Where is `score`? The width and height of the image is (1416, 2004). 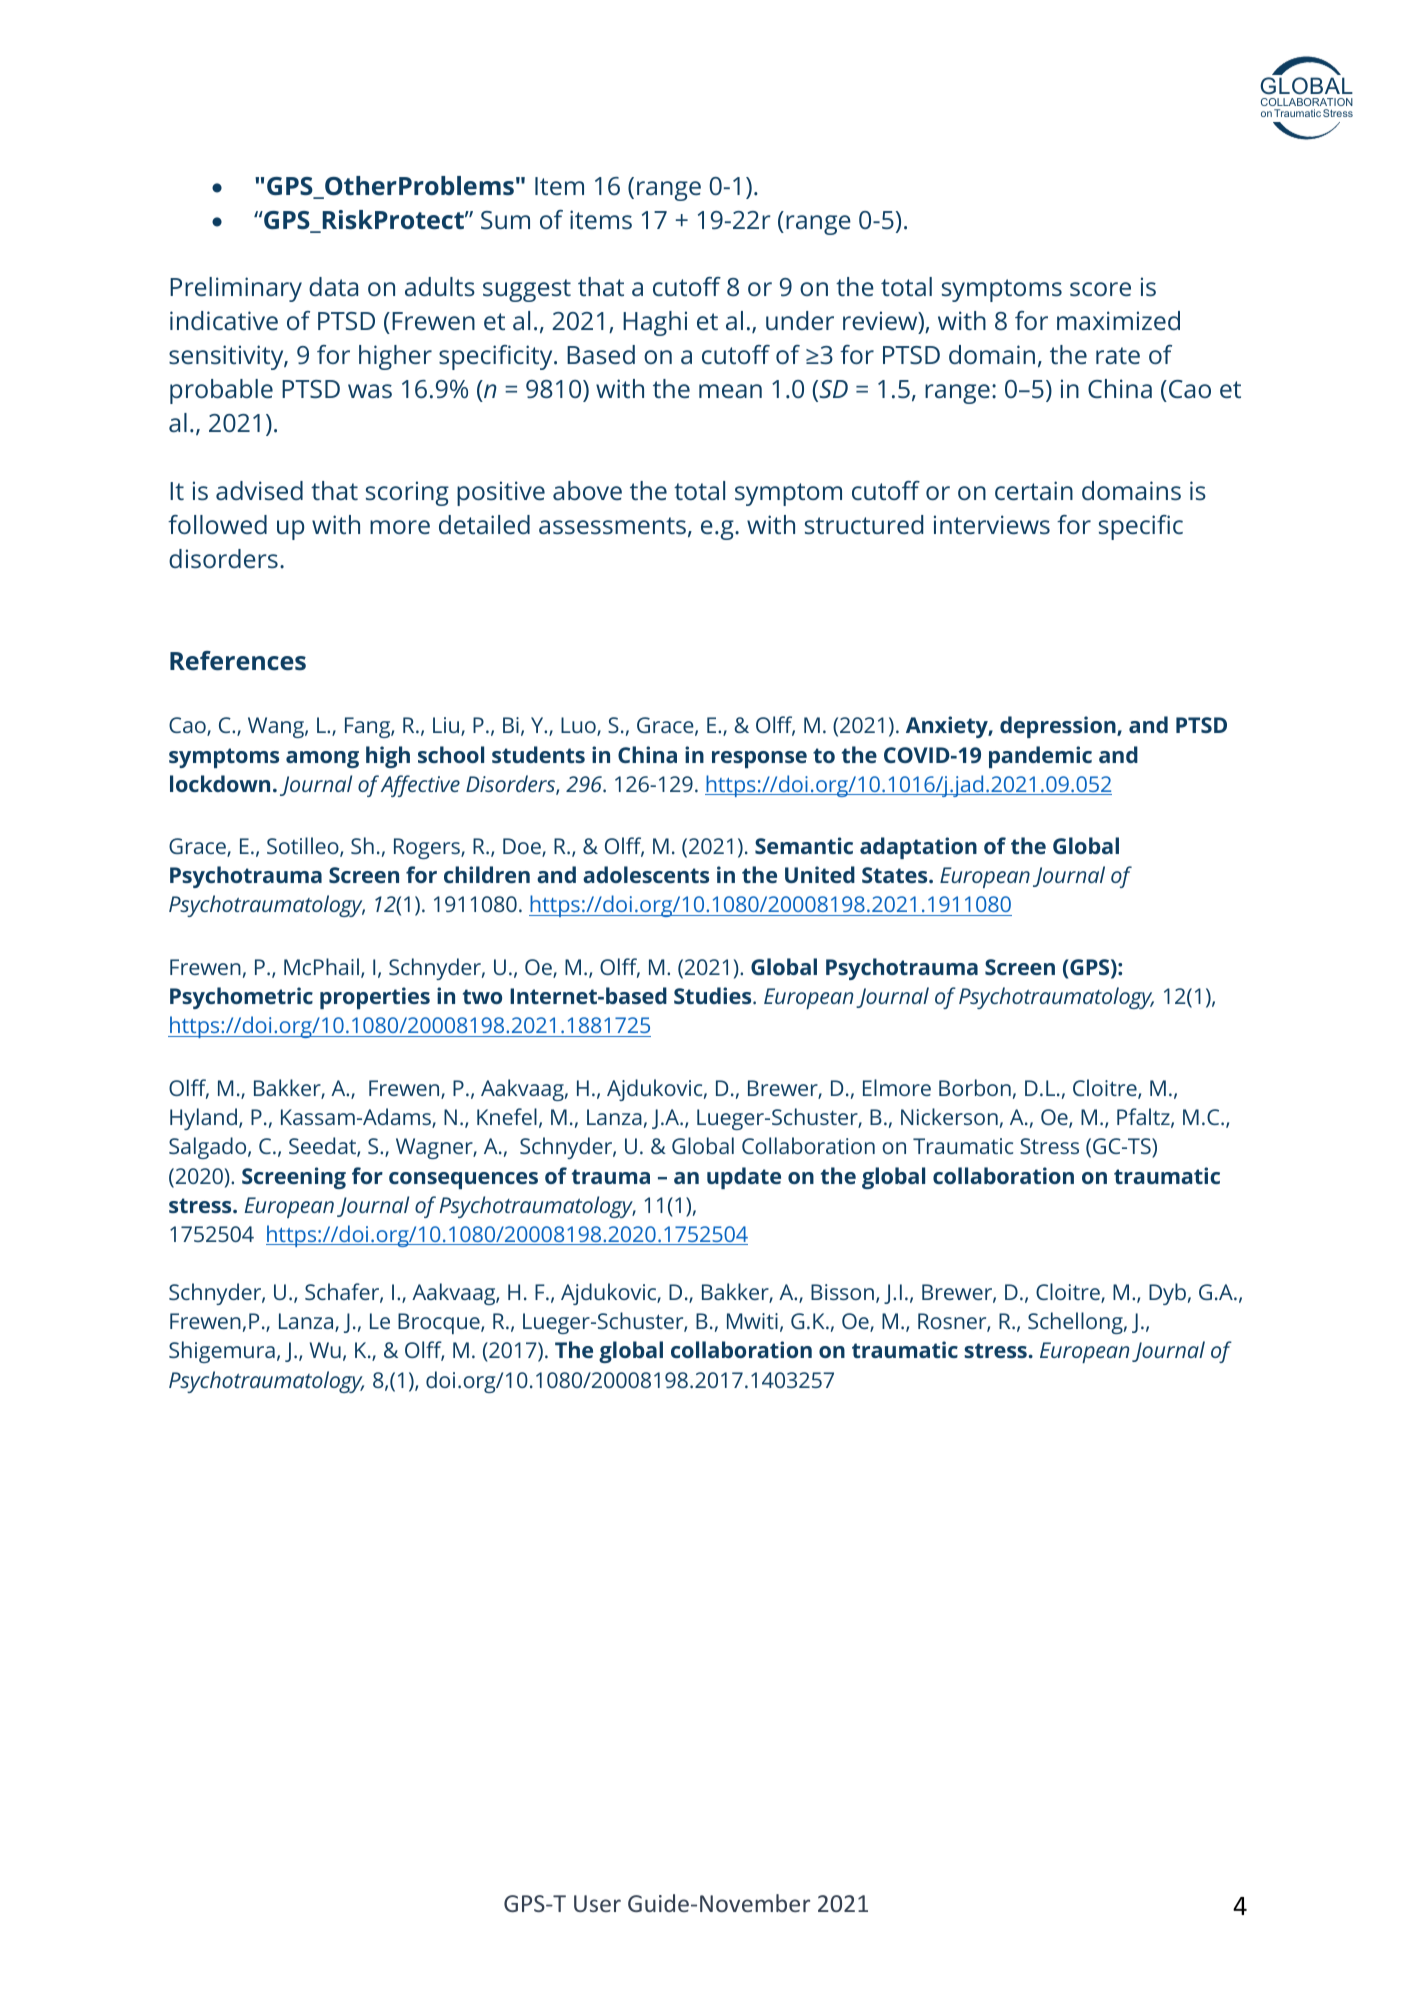
score is located at coordinates (1100, 289).
